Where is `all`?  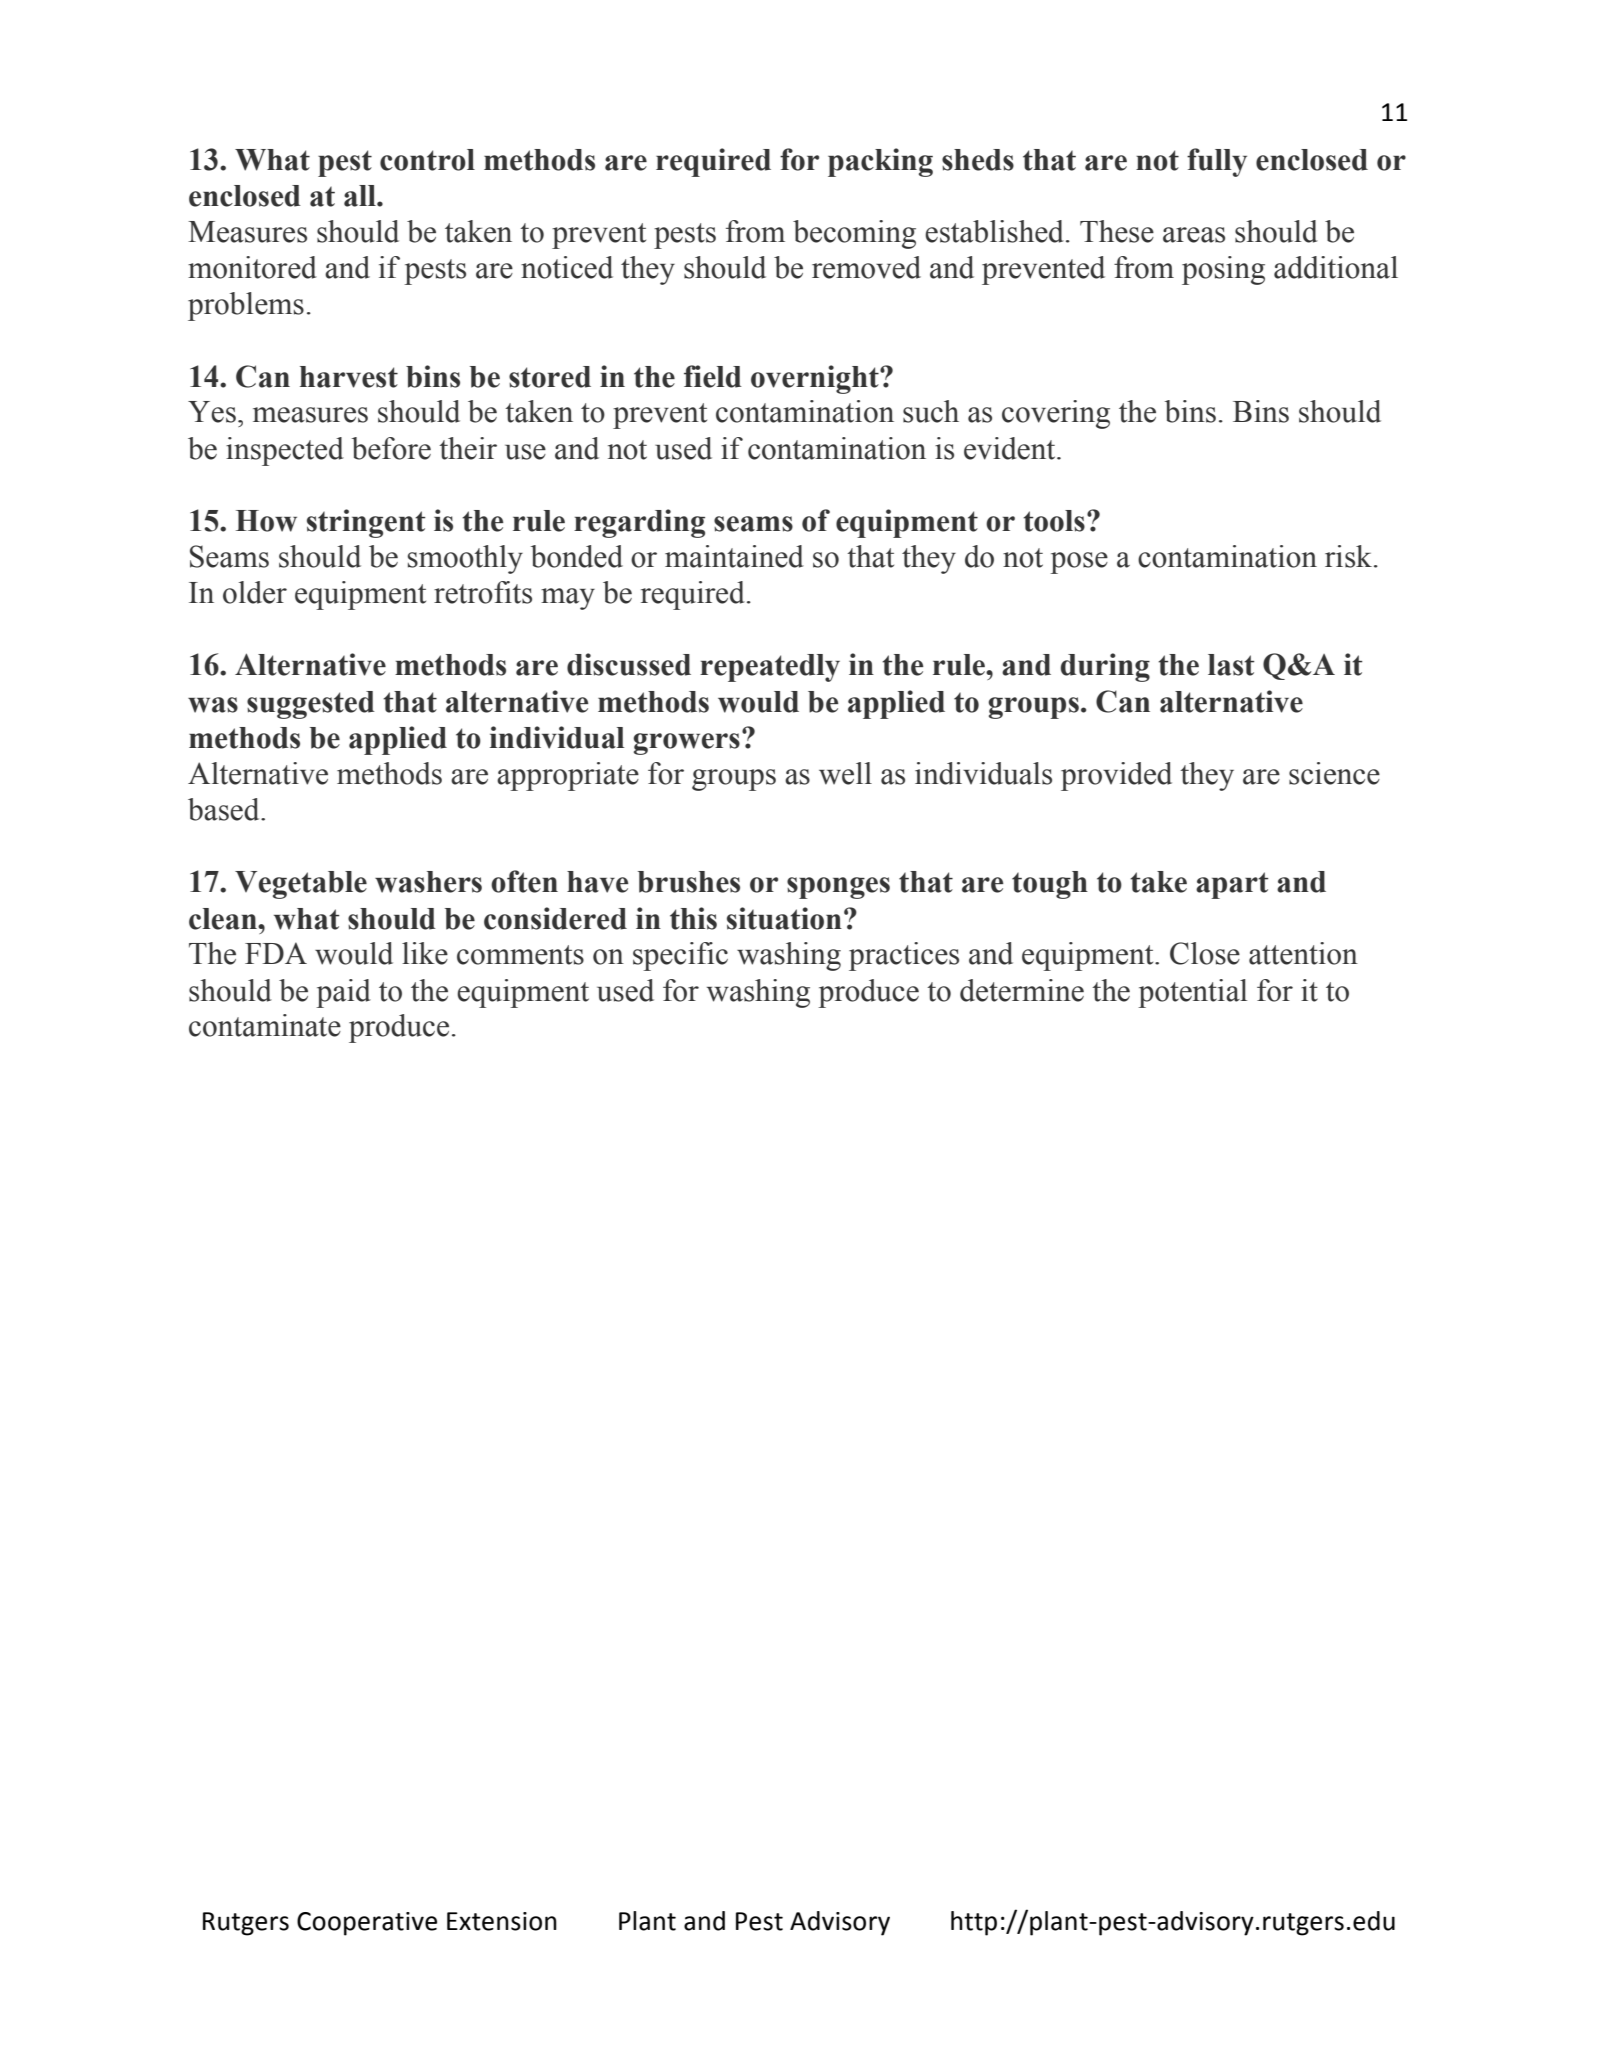 all is located at coordinates (361, 196).
